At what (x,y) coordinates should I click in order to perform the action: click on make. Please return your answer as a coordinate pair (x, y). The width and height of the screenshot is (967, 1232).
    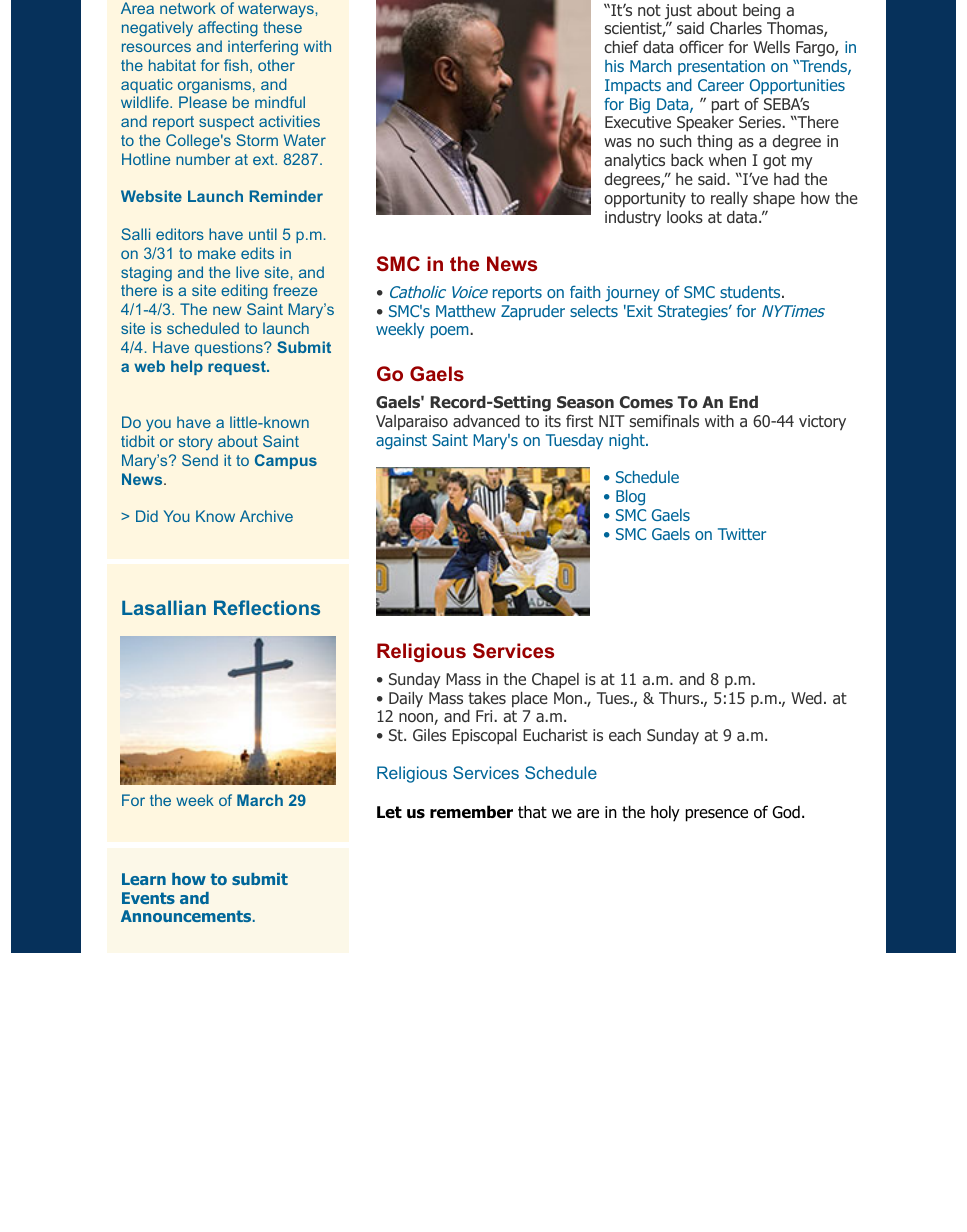
    Looking at the image, I should click on (217, 253).
